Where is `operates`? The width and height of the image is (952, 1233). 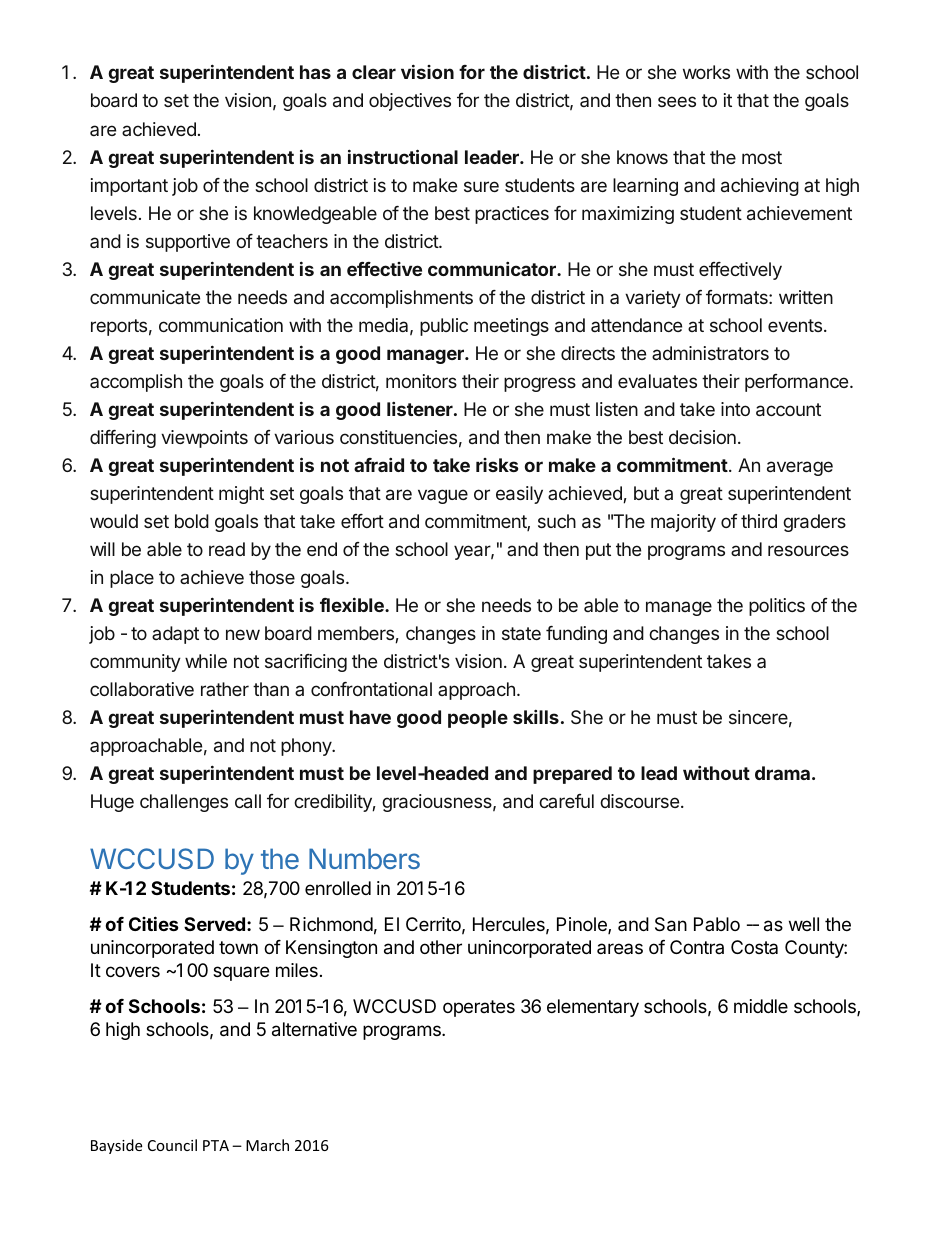
operates is located at coordinates (479, 1008).
